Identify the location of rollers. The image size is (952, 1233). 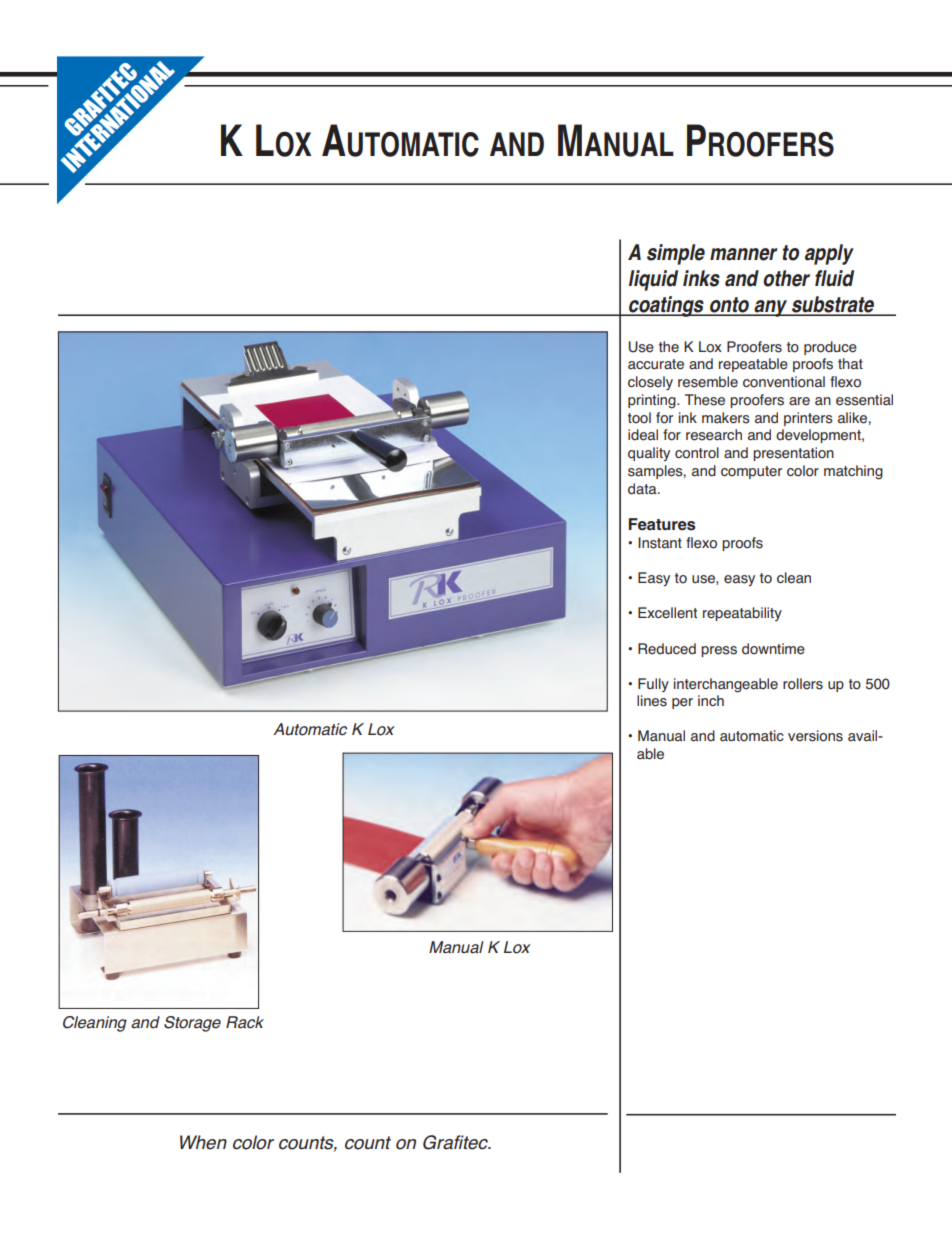
(803, 684).
